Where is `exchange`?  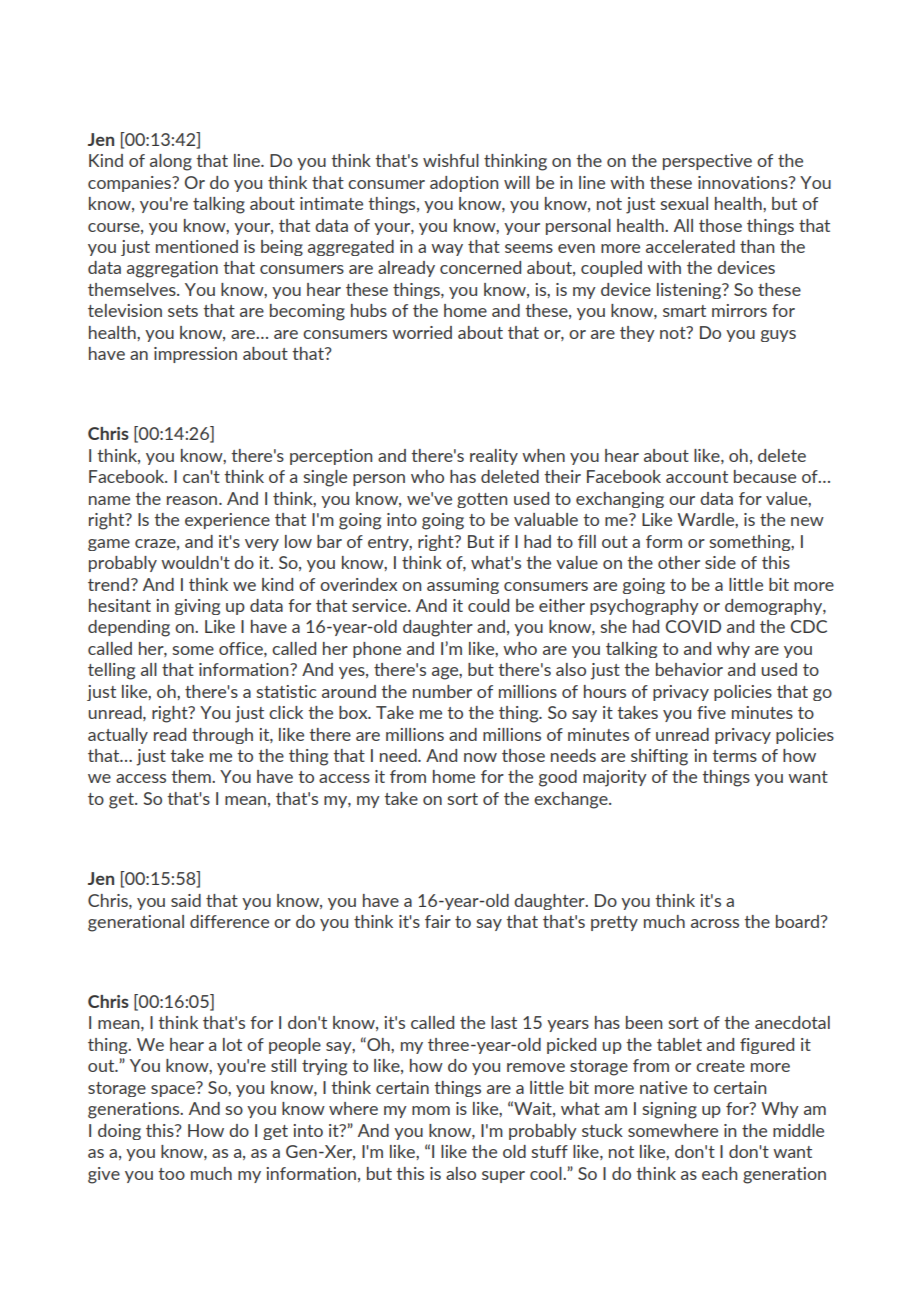
exchange is located at coordinates (572, 800).
